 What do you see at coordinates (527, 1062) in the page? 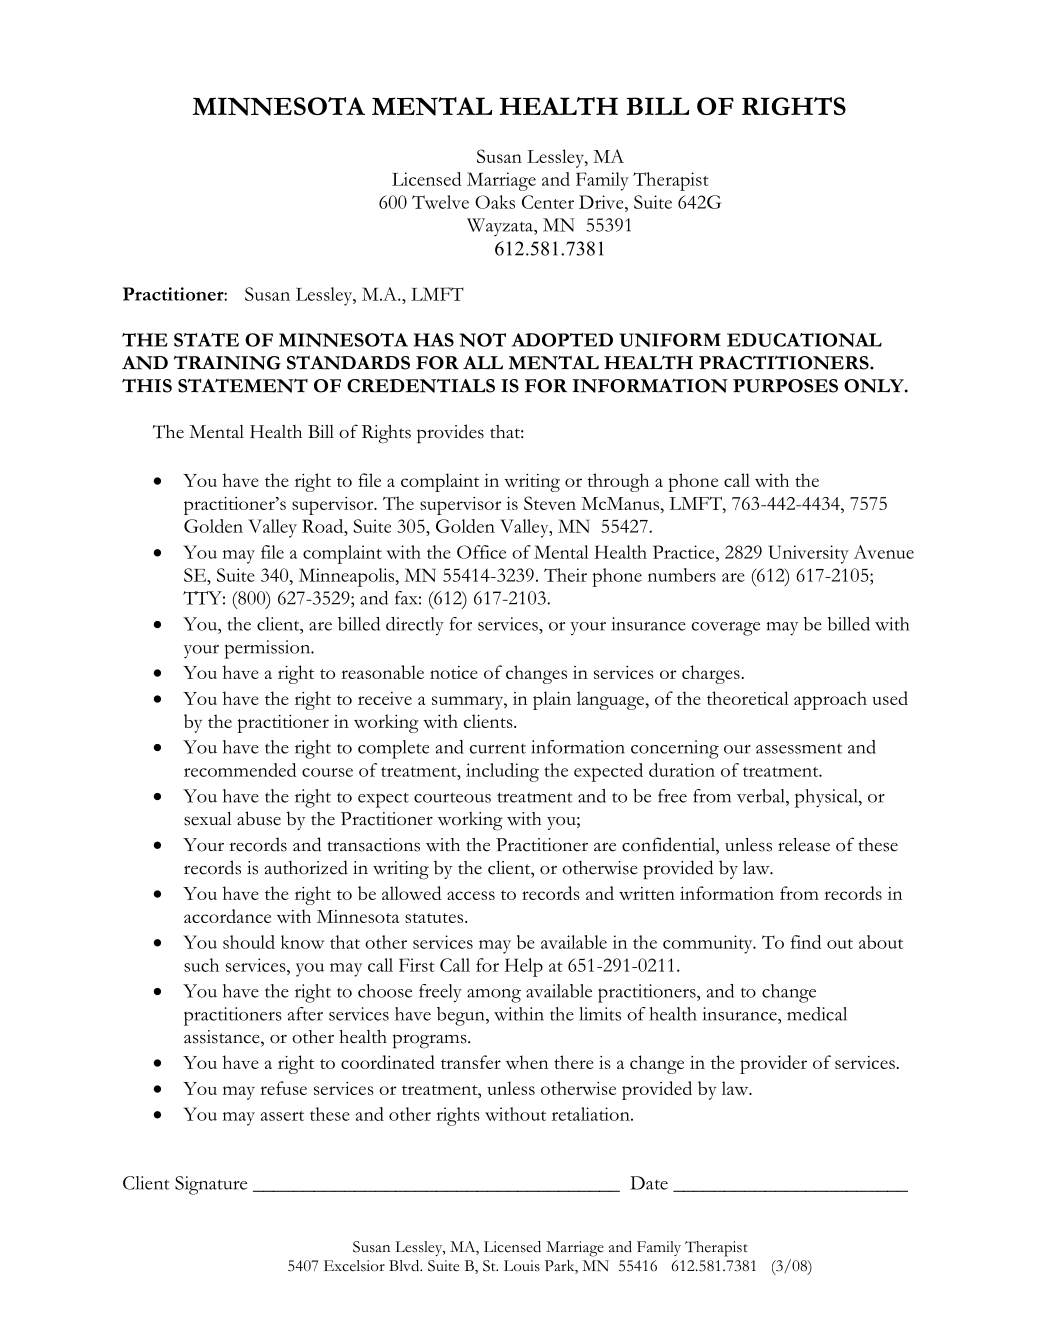
I see `when` at bounding box center [527, 1062].
